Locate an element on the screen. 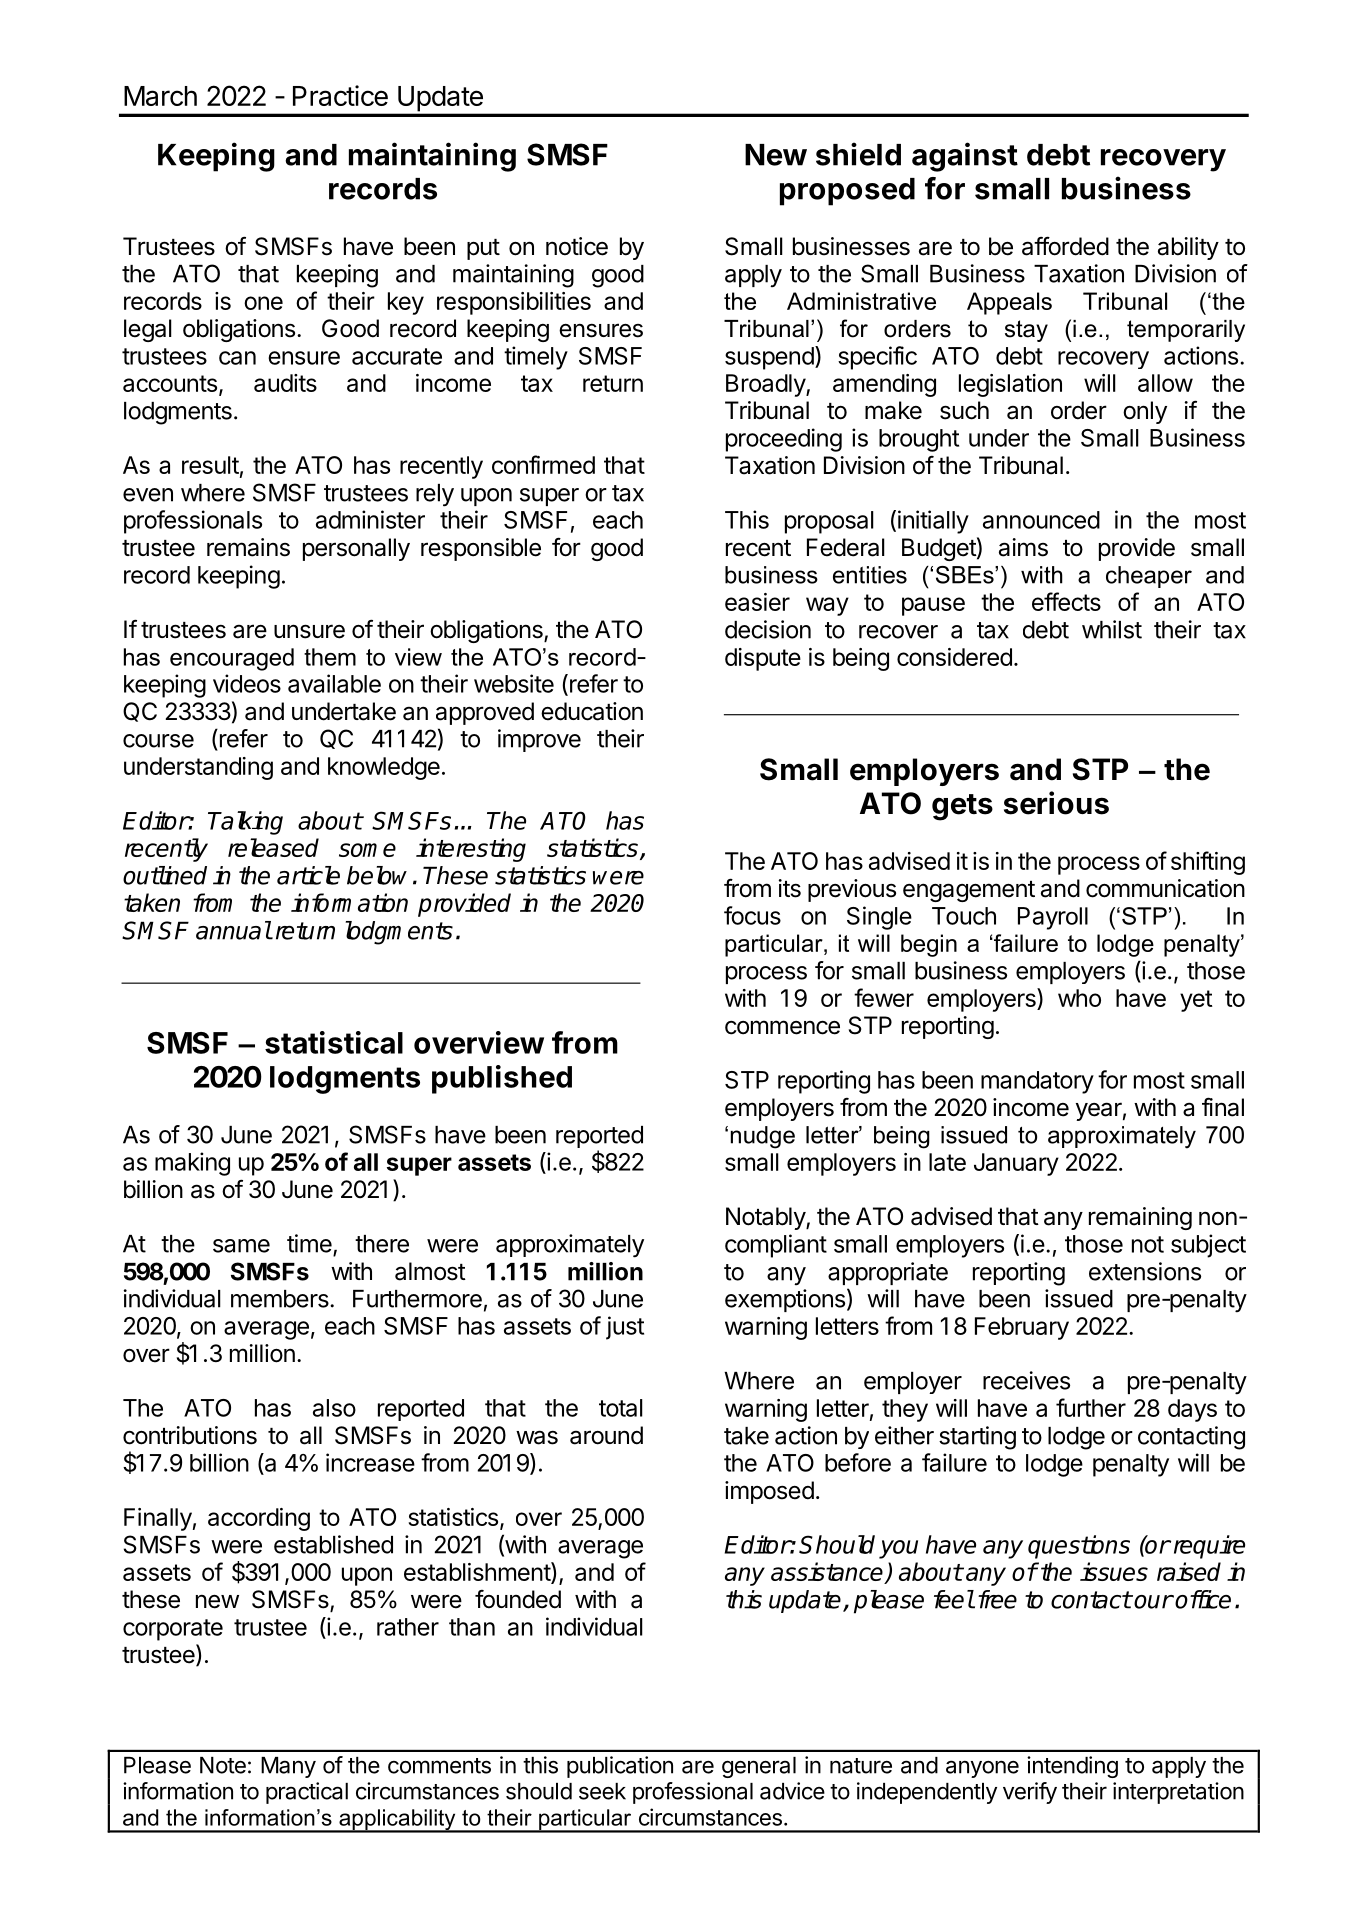 The width and height of the screenshot is (1350, 1909). Many is located at coordinates (288, 1767).
